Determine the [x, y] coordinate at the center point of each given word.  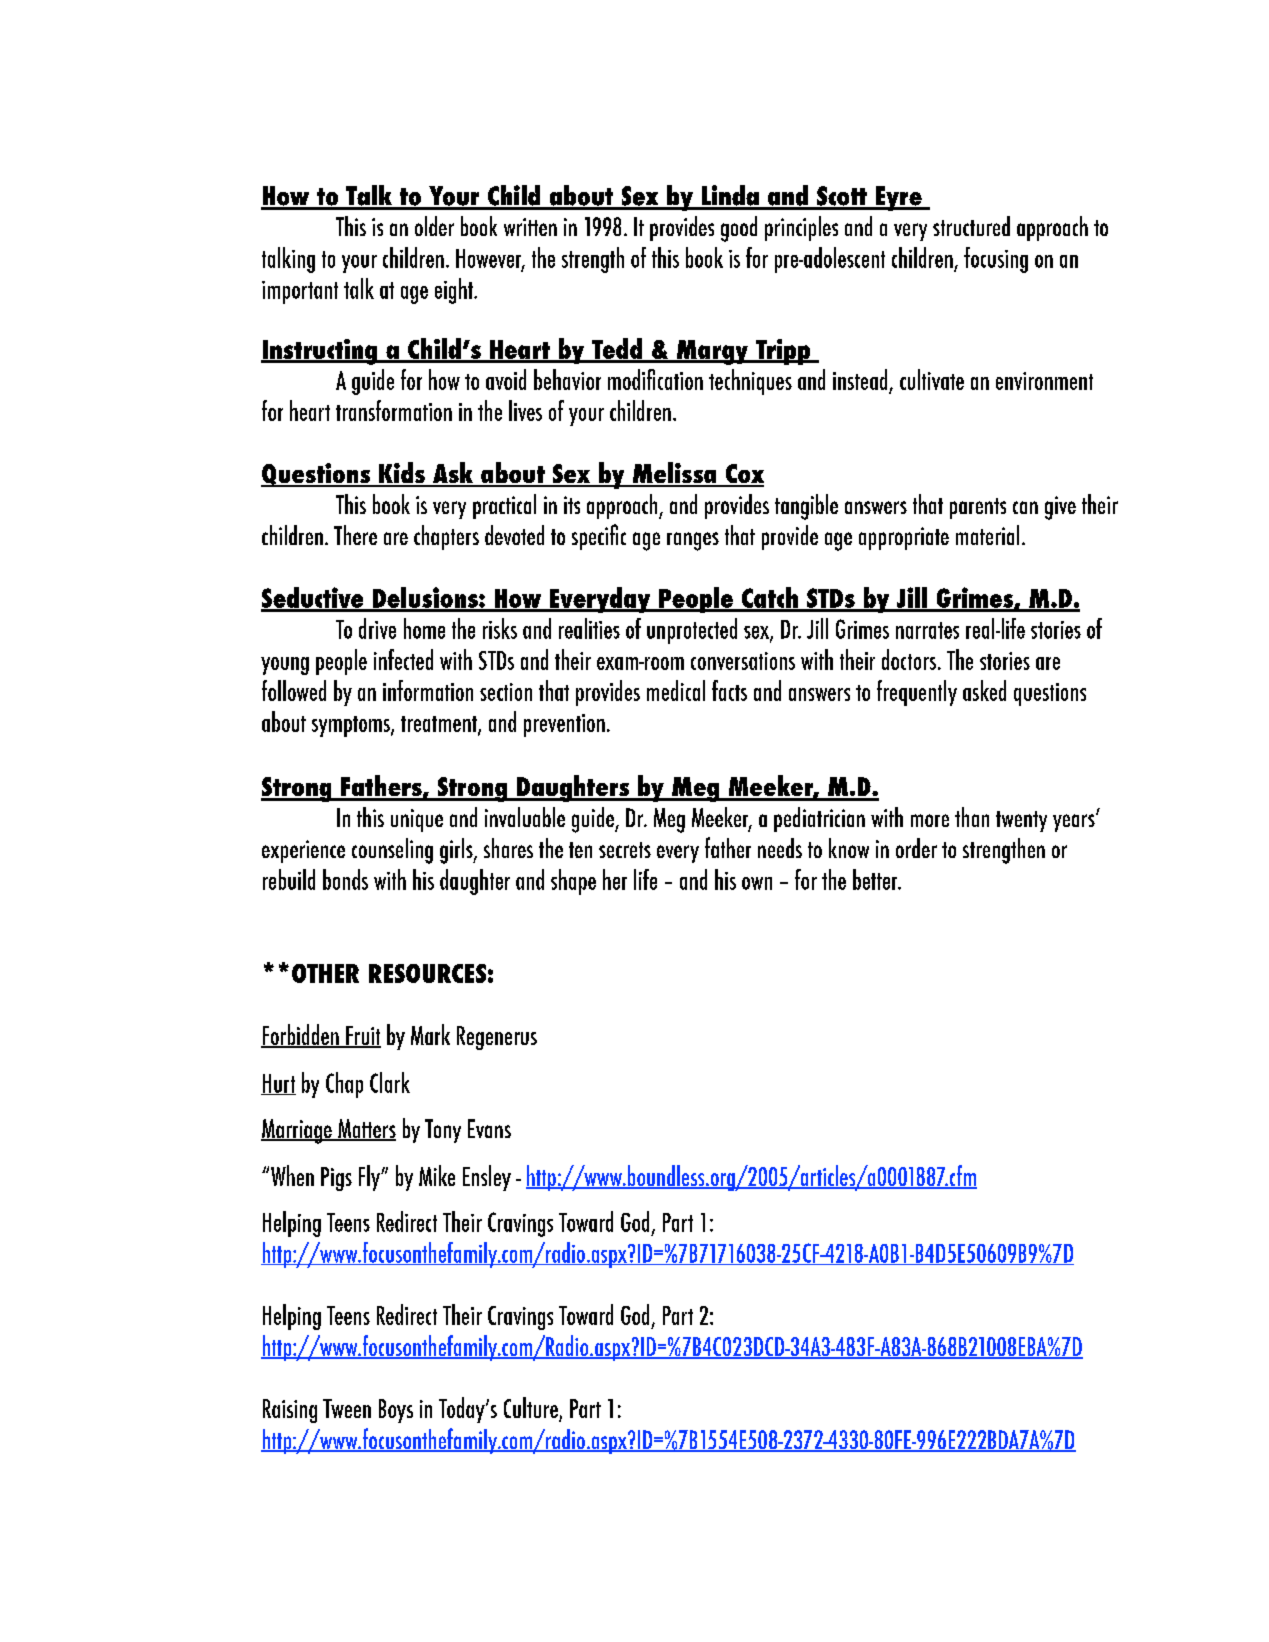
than [972, 817]
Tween [347, 1408]
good [739, 229]
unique [417, 820]
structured [971, 226]
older [434, 226]
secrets [625, 850]
